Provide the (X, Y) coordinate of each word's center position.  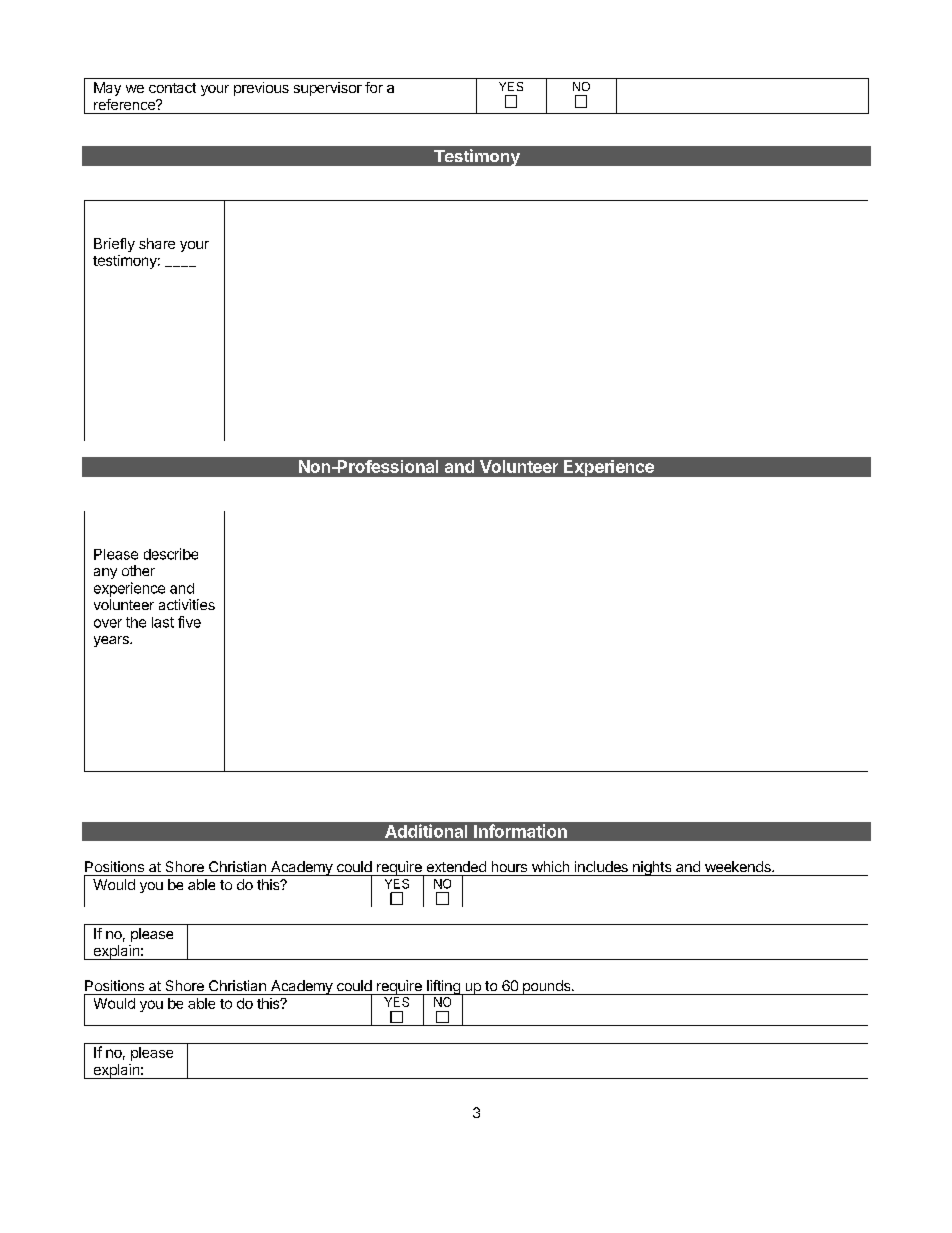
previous (261, 89)
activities (187, 604)
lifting (443, 987)
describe (171, 554)
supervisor (328, 89)
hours (509, 866)
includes (601, 866)
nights (652, 868)
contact (172, 88)
